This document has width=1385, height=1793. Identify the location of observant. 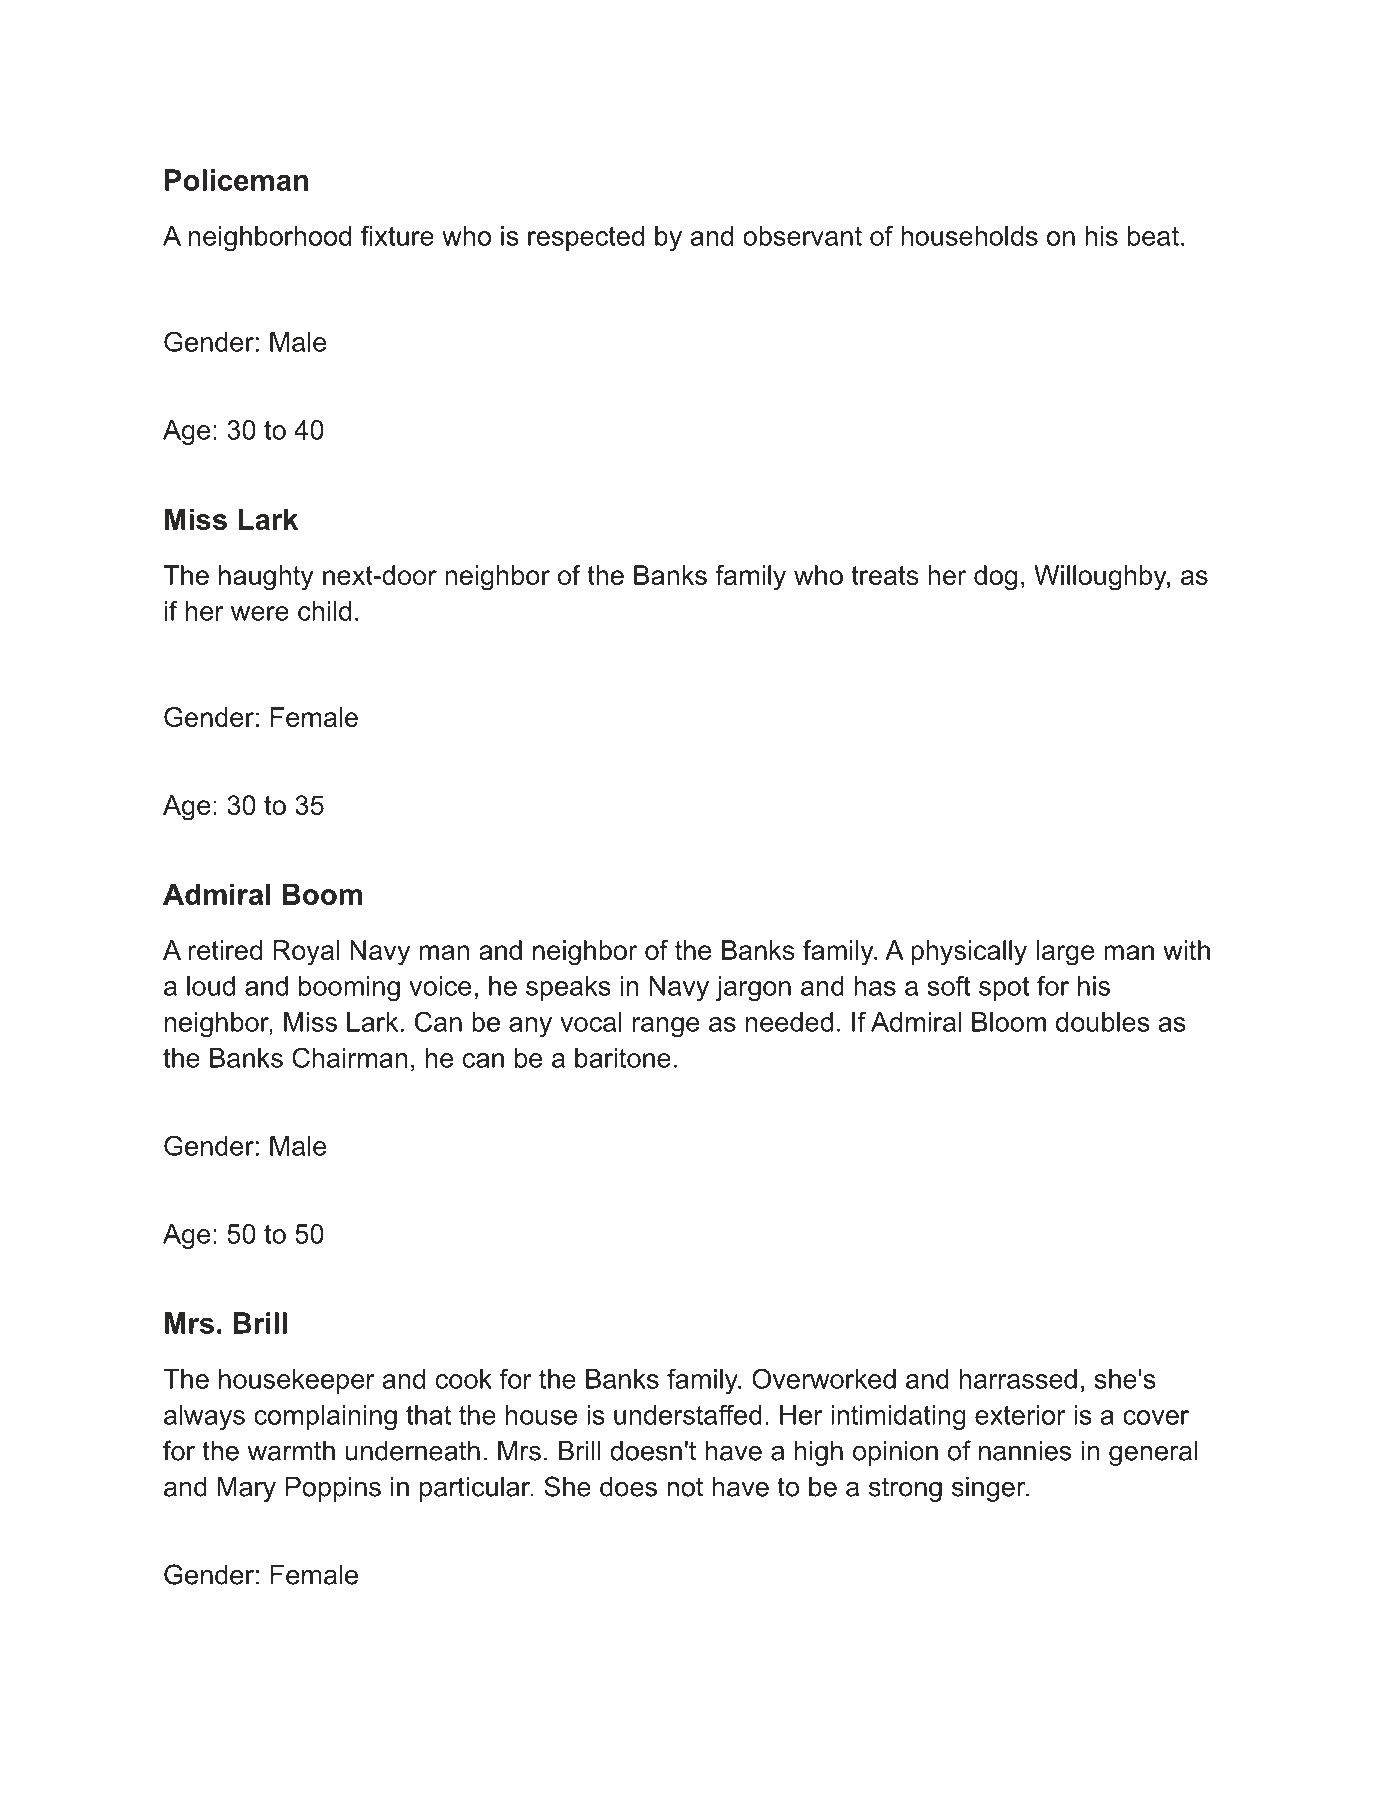
(802, 236).
